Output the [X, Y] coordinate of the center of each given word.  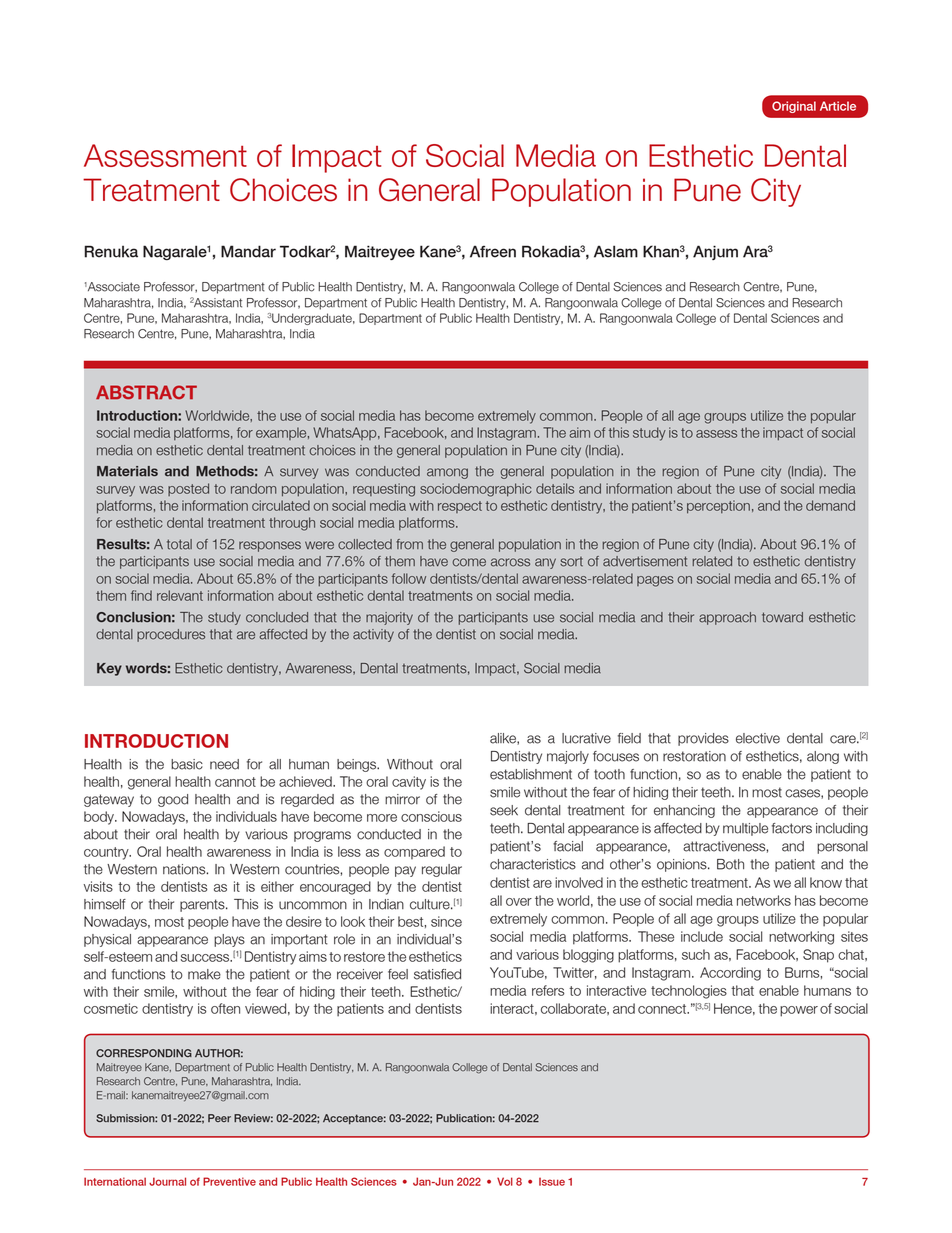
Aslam [616, 251]
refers [548, 990]
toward [782, 617]
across [510, 562]
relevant [180, 595]
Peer [219, 1118]
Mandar [248, 251]
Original [794, 107]
